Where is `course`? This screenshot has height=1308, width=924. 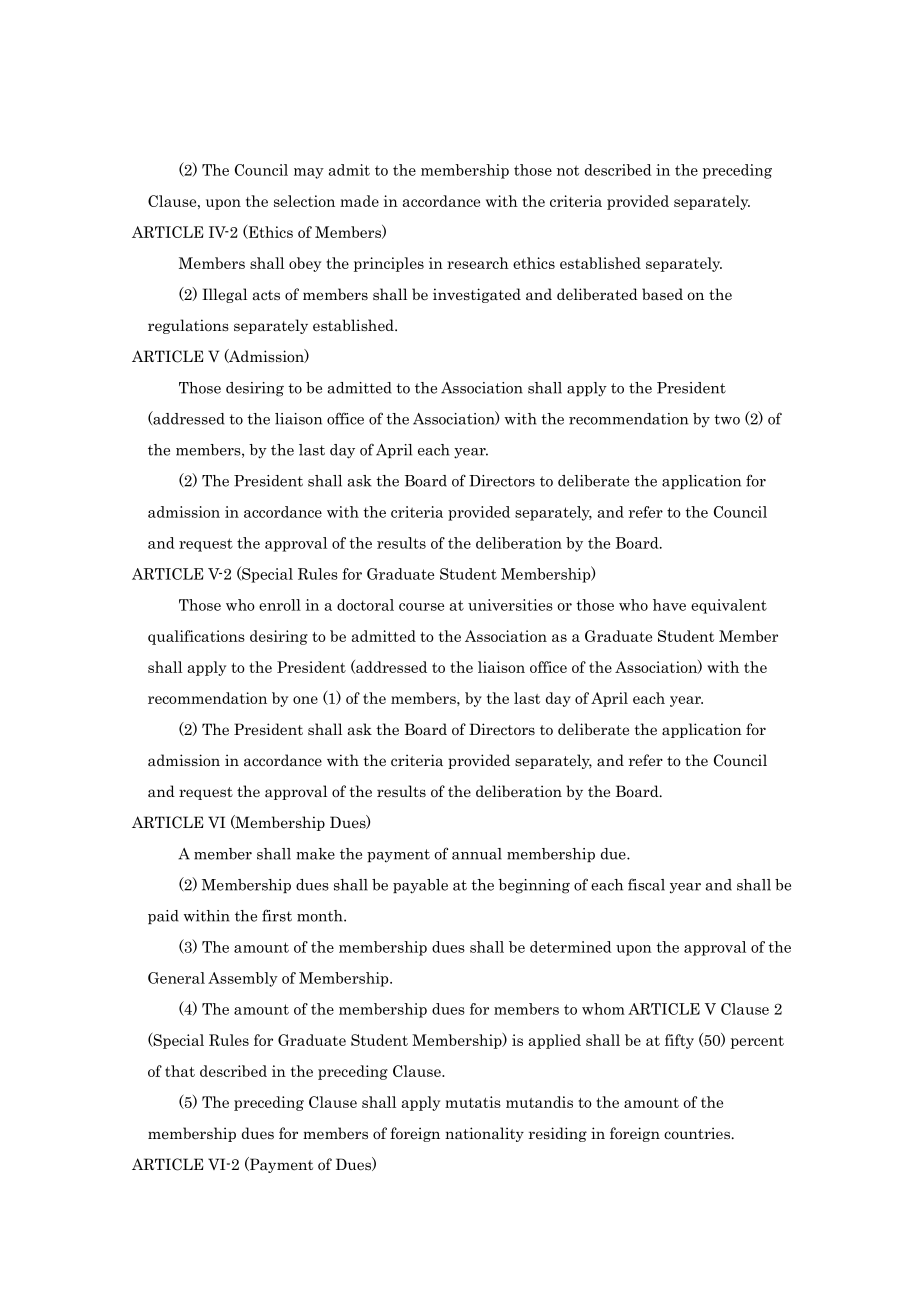
course is located at coordinates (421, 607).
